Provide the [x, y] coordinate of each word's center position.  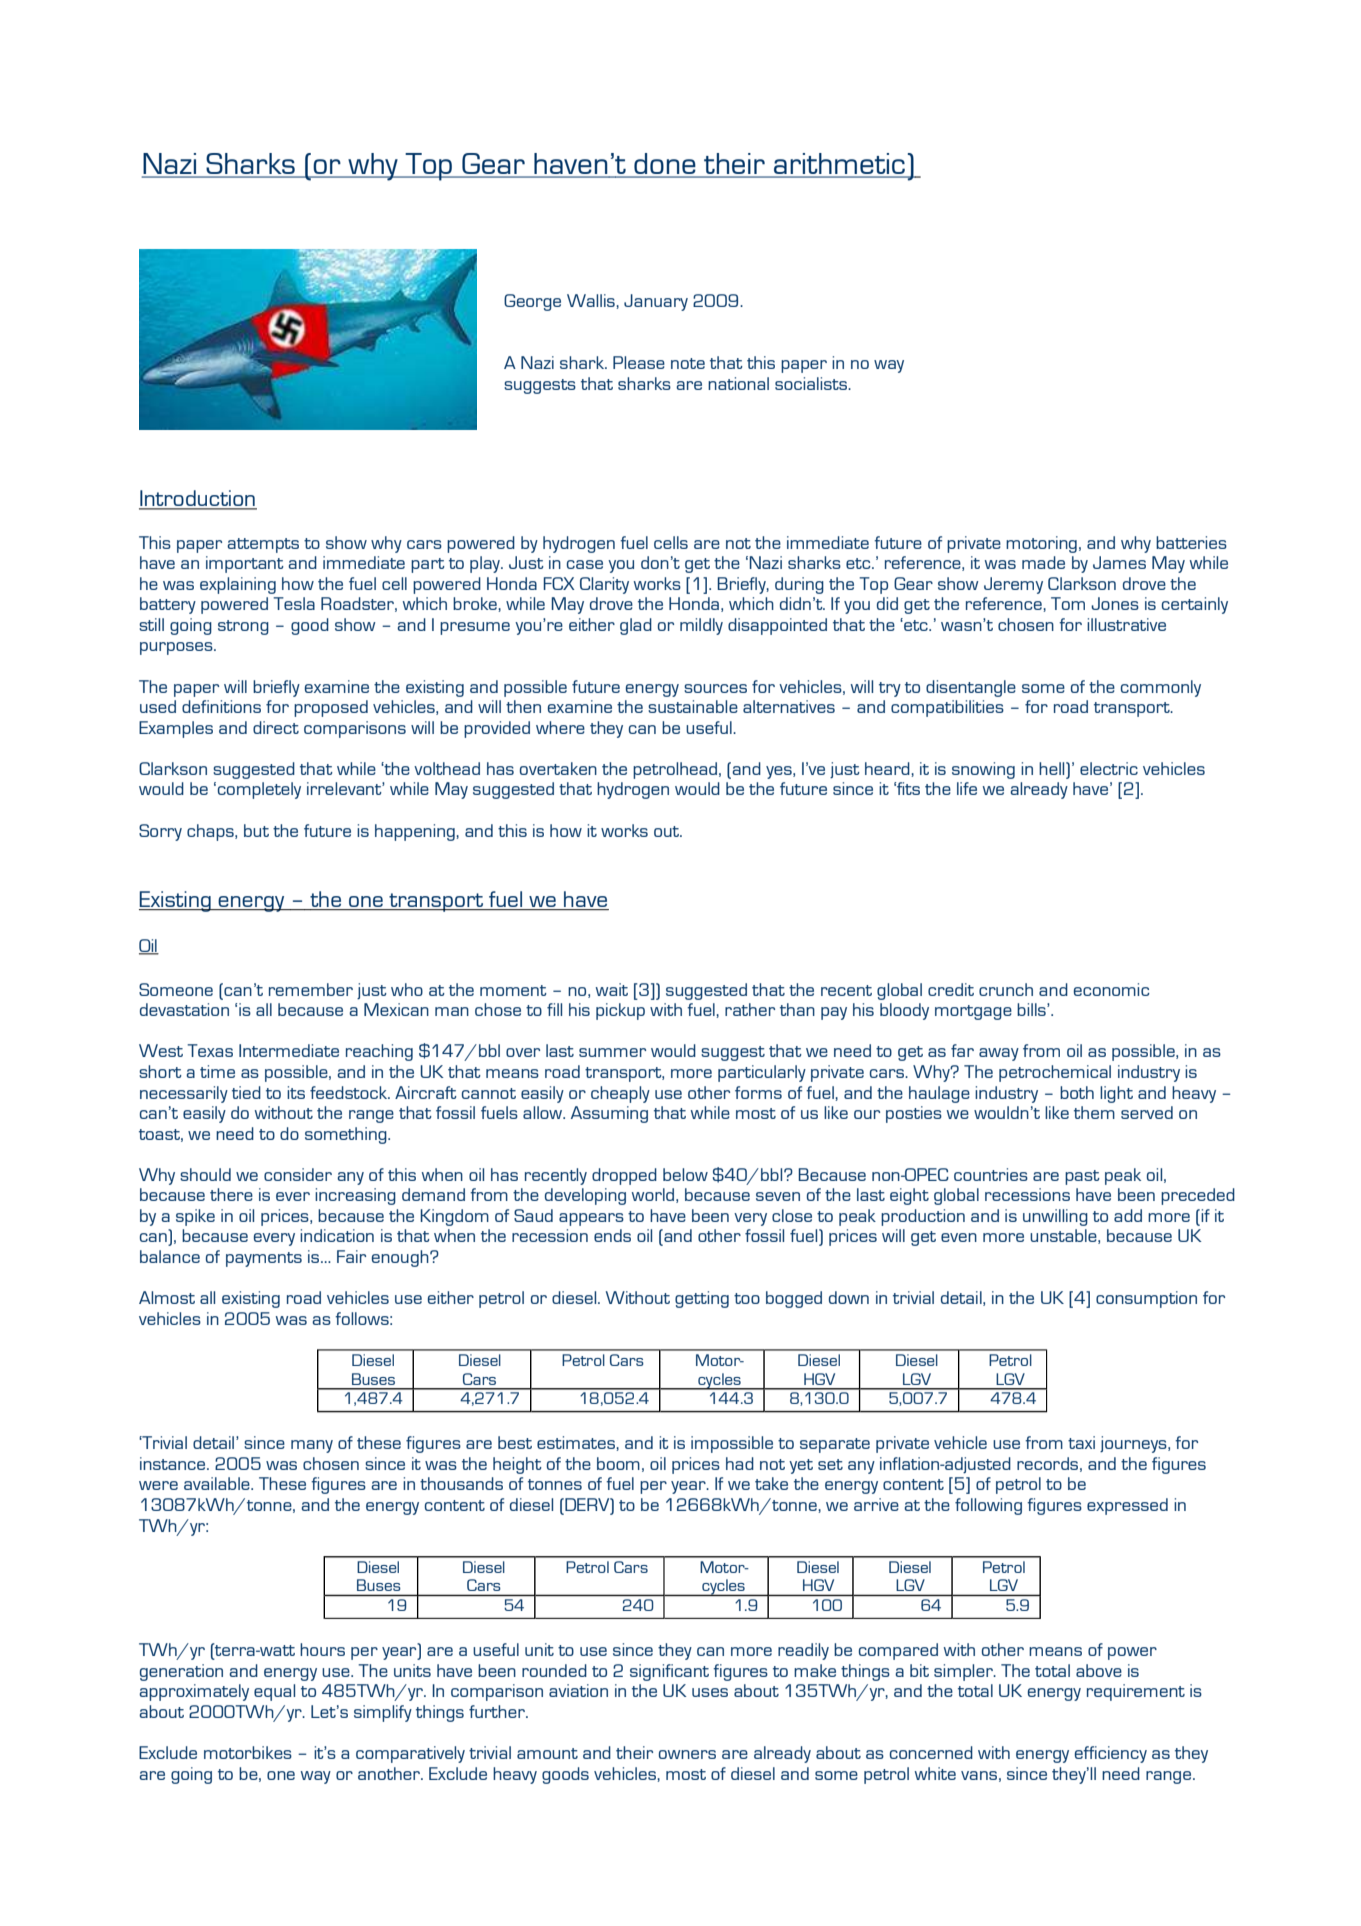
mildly [701, 626]
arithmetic [839, 163]
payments [264, 1259]
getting [702, 1299]
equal [274, 1692]
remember [311, 989]
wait [612, 989]
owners [687, 1754]
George [532, 302]
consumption [1146, 1299]
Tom [1068, 603]
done [664, 163]
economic [1112, 989]
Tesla [294, 603]
